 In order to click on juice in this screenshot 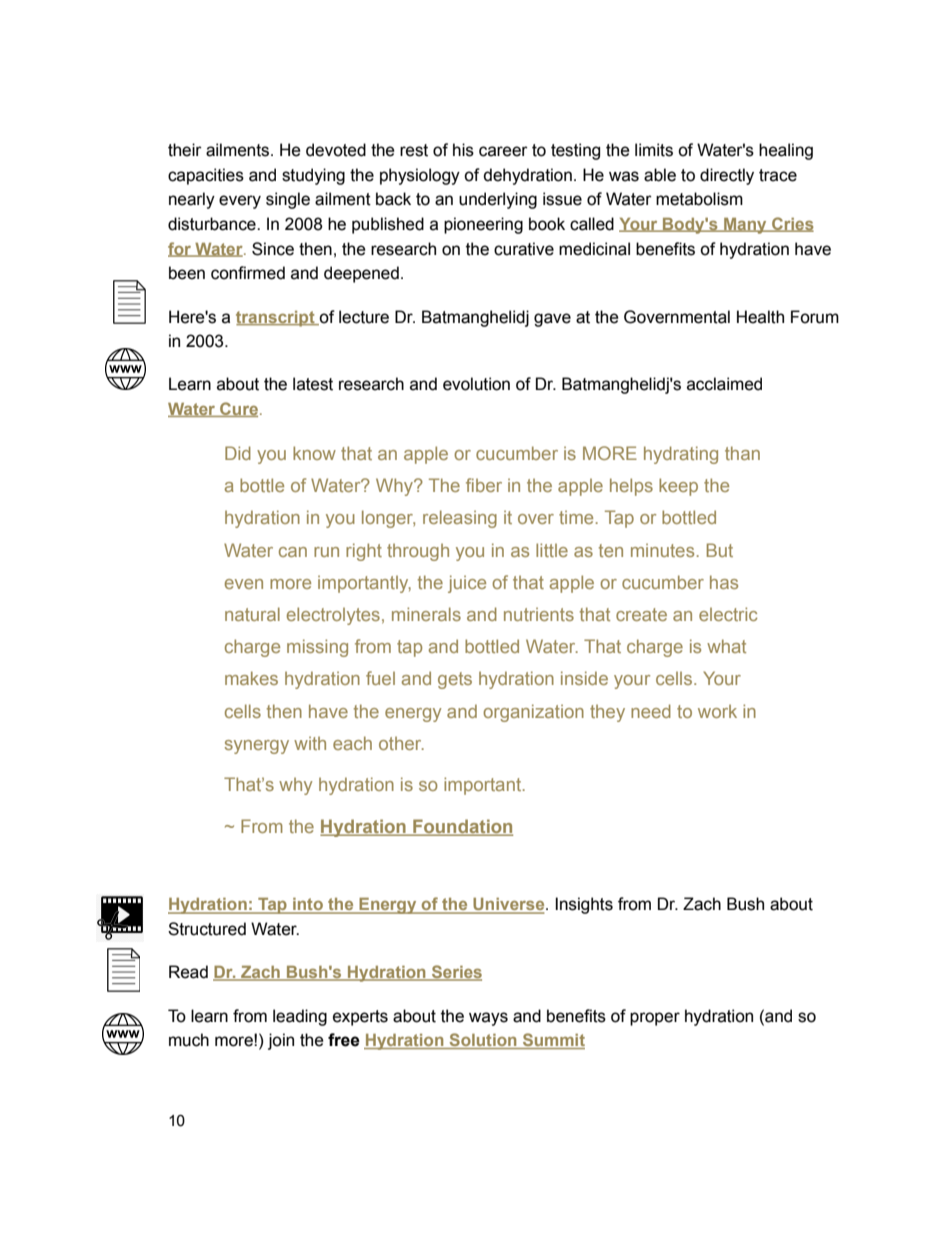, I will do `click(467, 584)`.
